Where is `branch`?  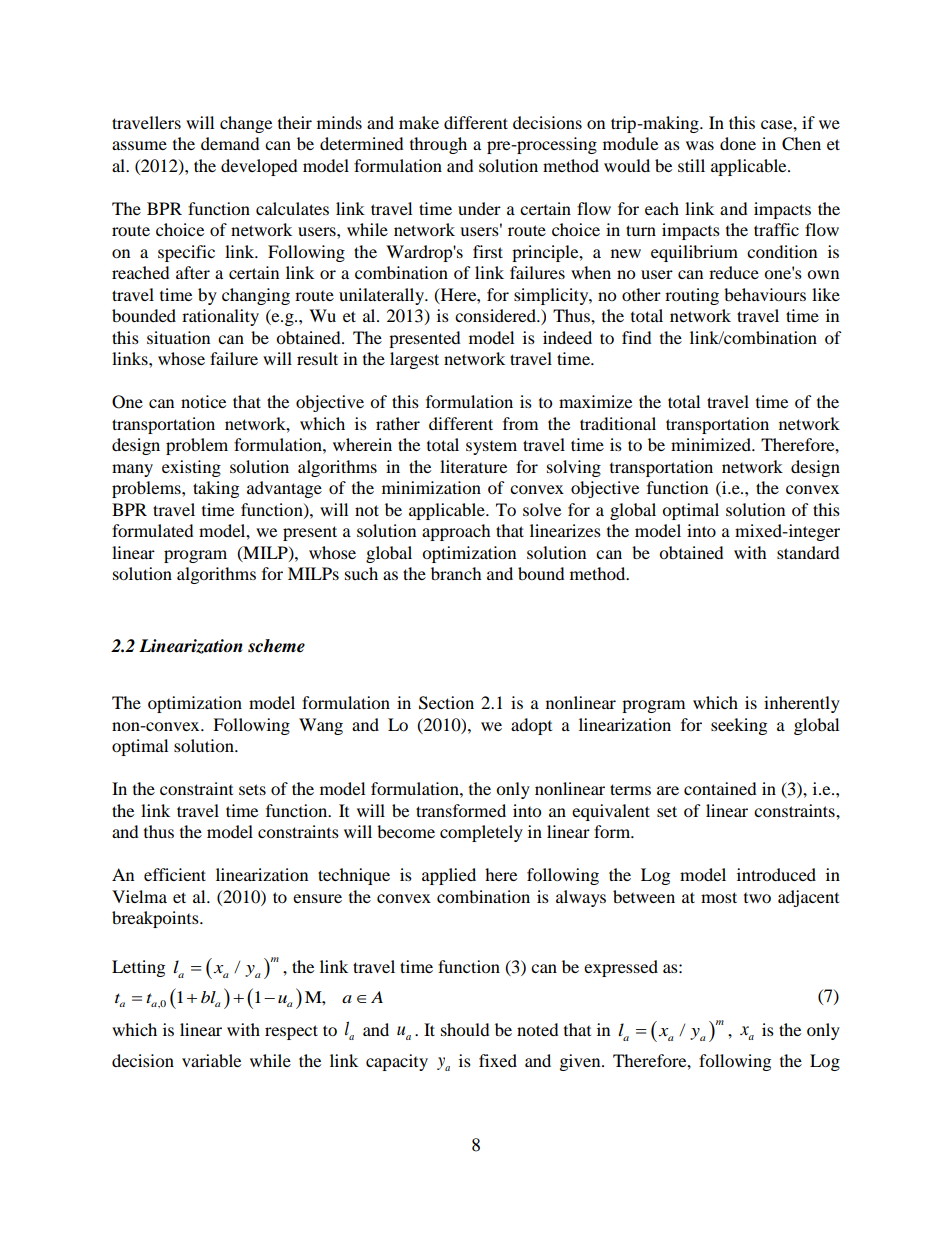
branch is located at coordinates (456, 573).
